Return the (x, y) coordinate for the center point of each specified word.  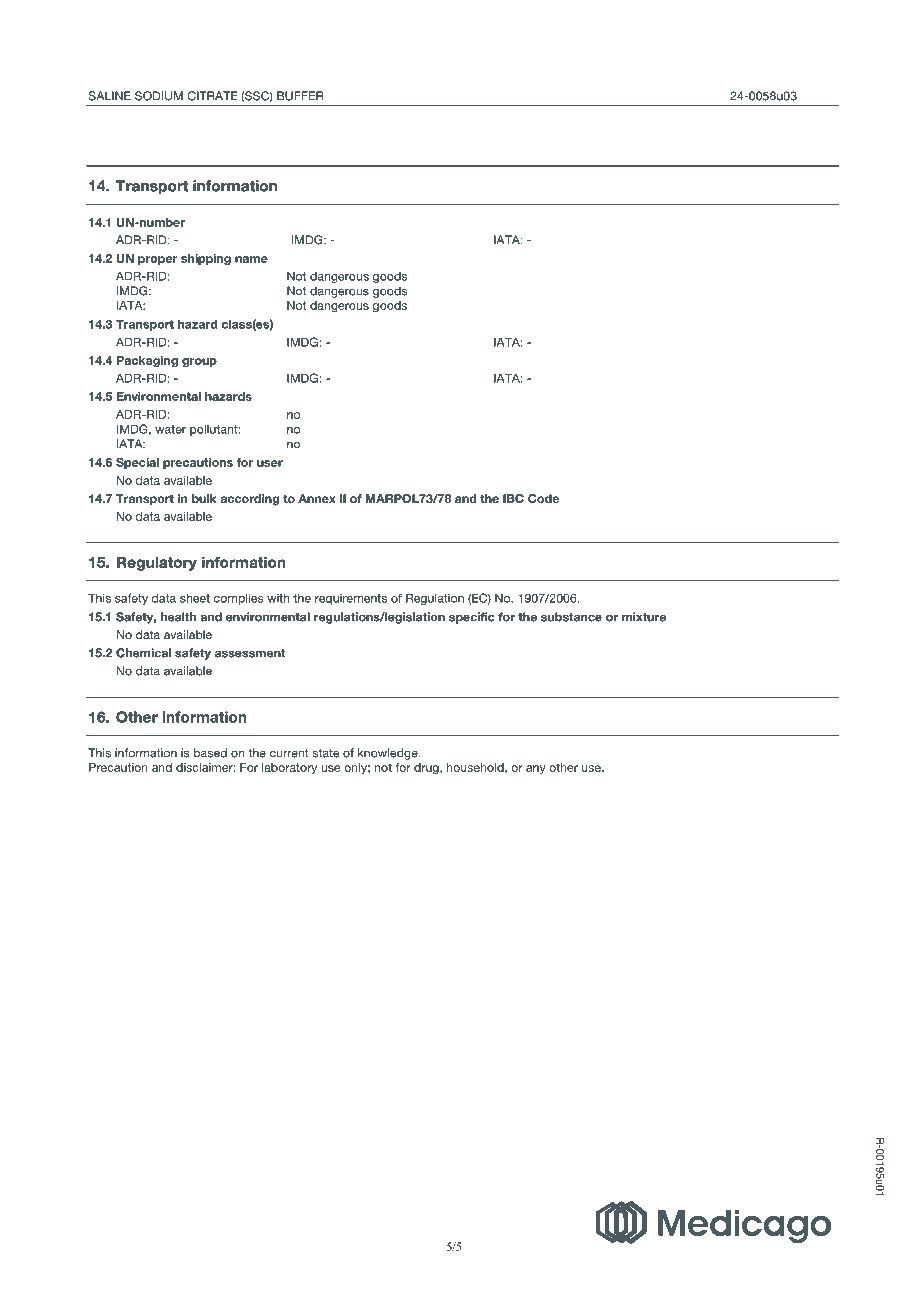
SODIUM (159, 96)
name (251, 259)
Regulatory (157, 564)
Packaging (147, 361)
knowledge (389, 754)
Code (543, 498)
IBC (513, 498)
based (210, 753)
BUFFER (300, 96)
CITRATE (213, 96)
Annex (317, 498)
